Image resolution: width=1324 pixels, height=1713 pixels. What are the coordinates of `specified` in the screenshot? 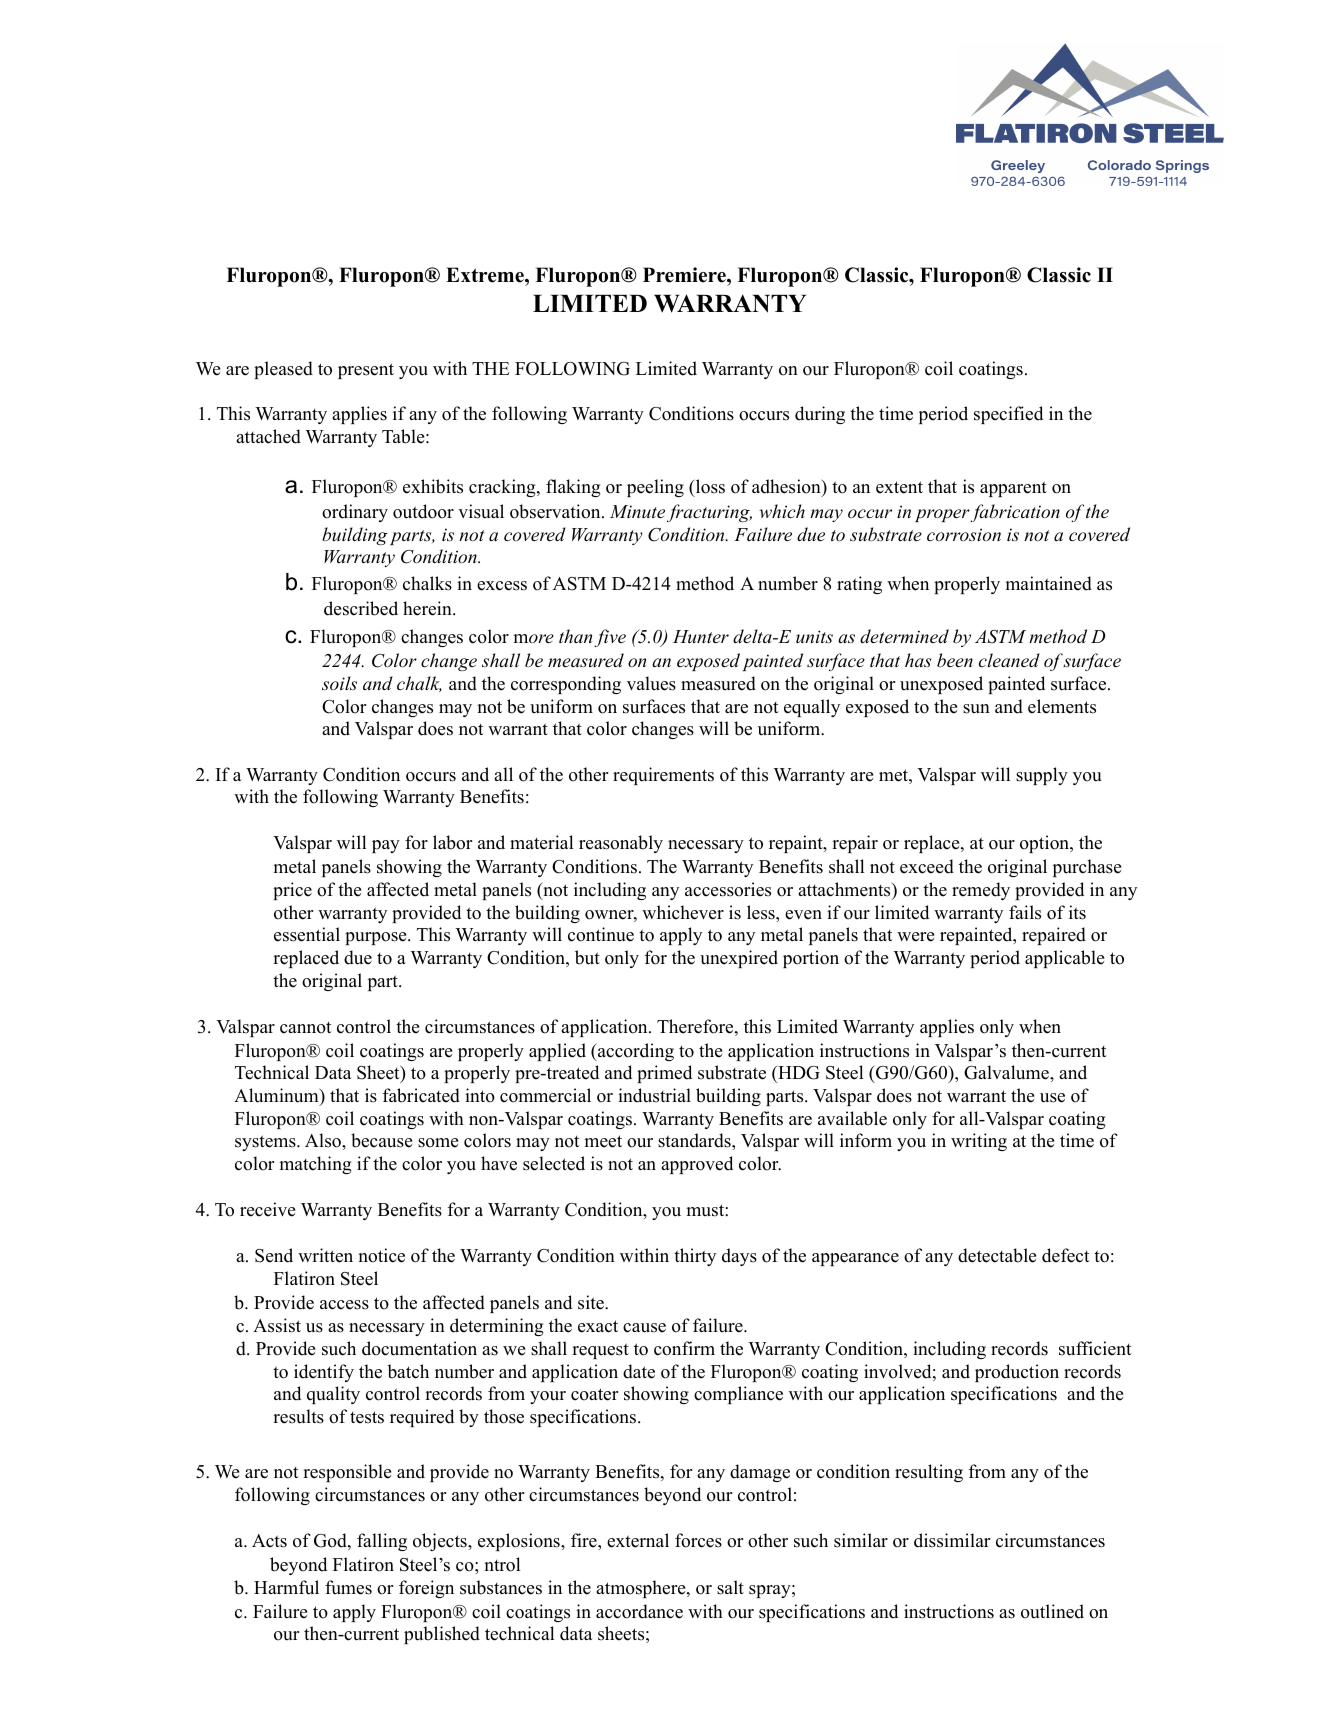 It's located at (1008, 415).
